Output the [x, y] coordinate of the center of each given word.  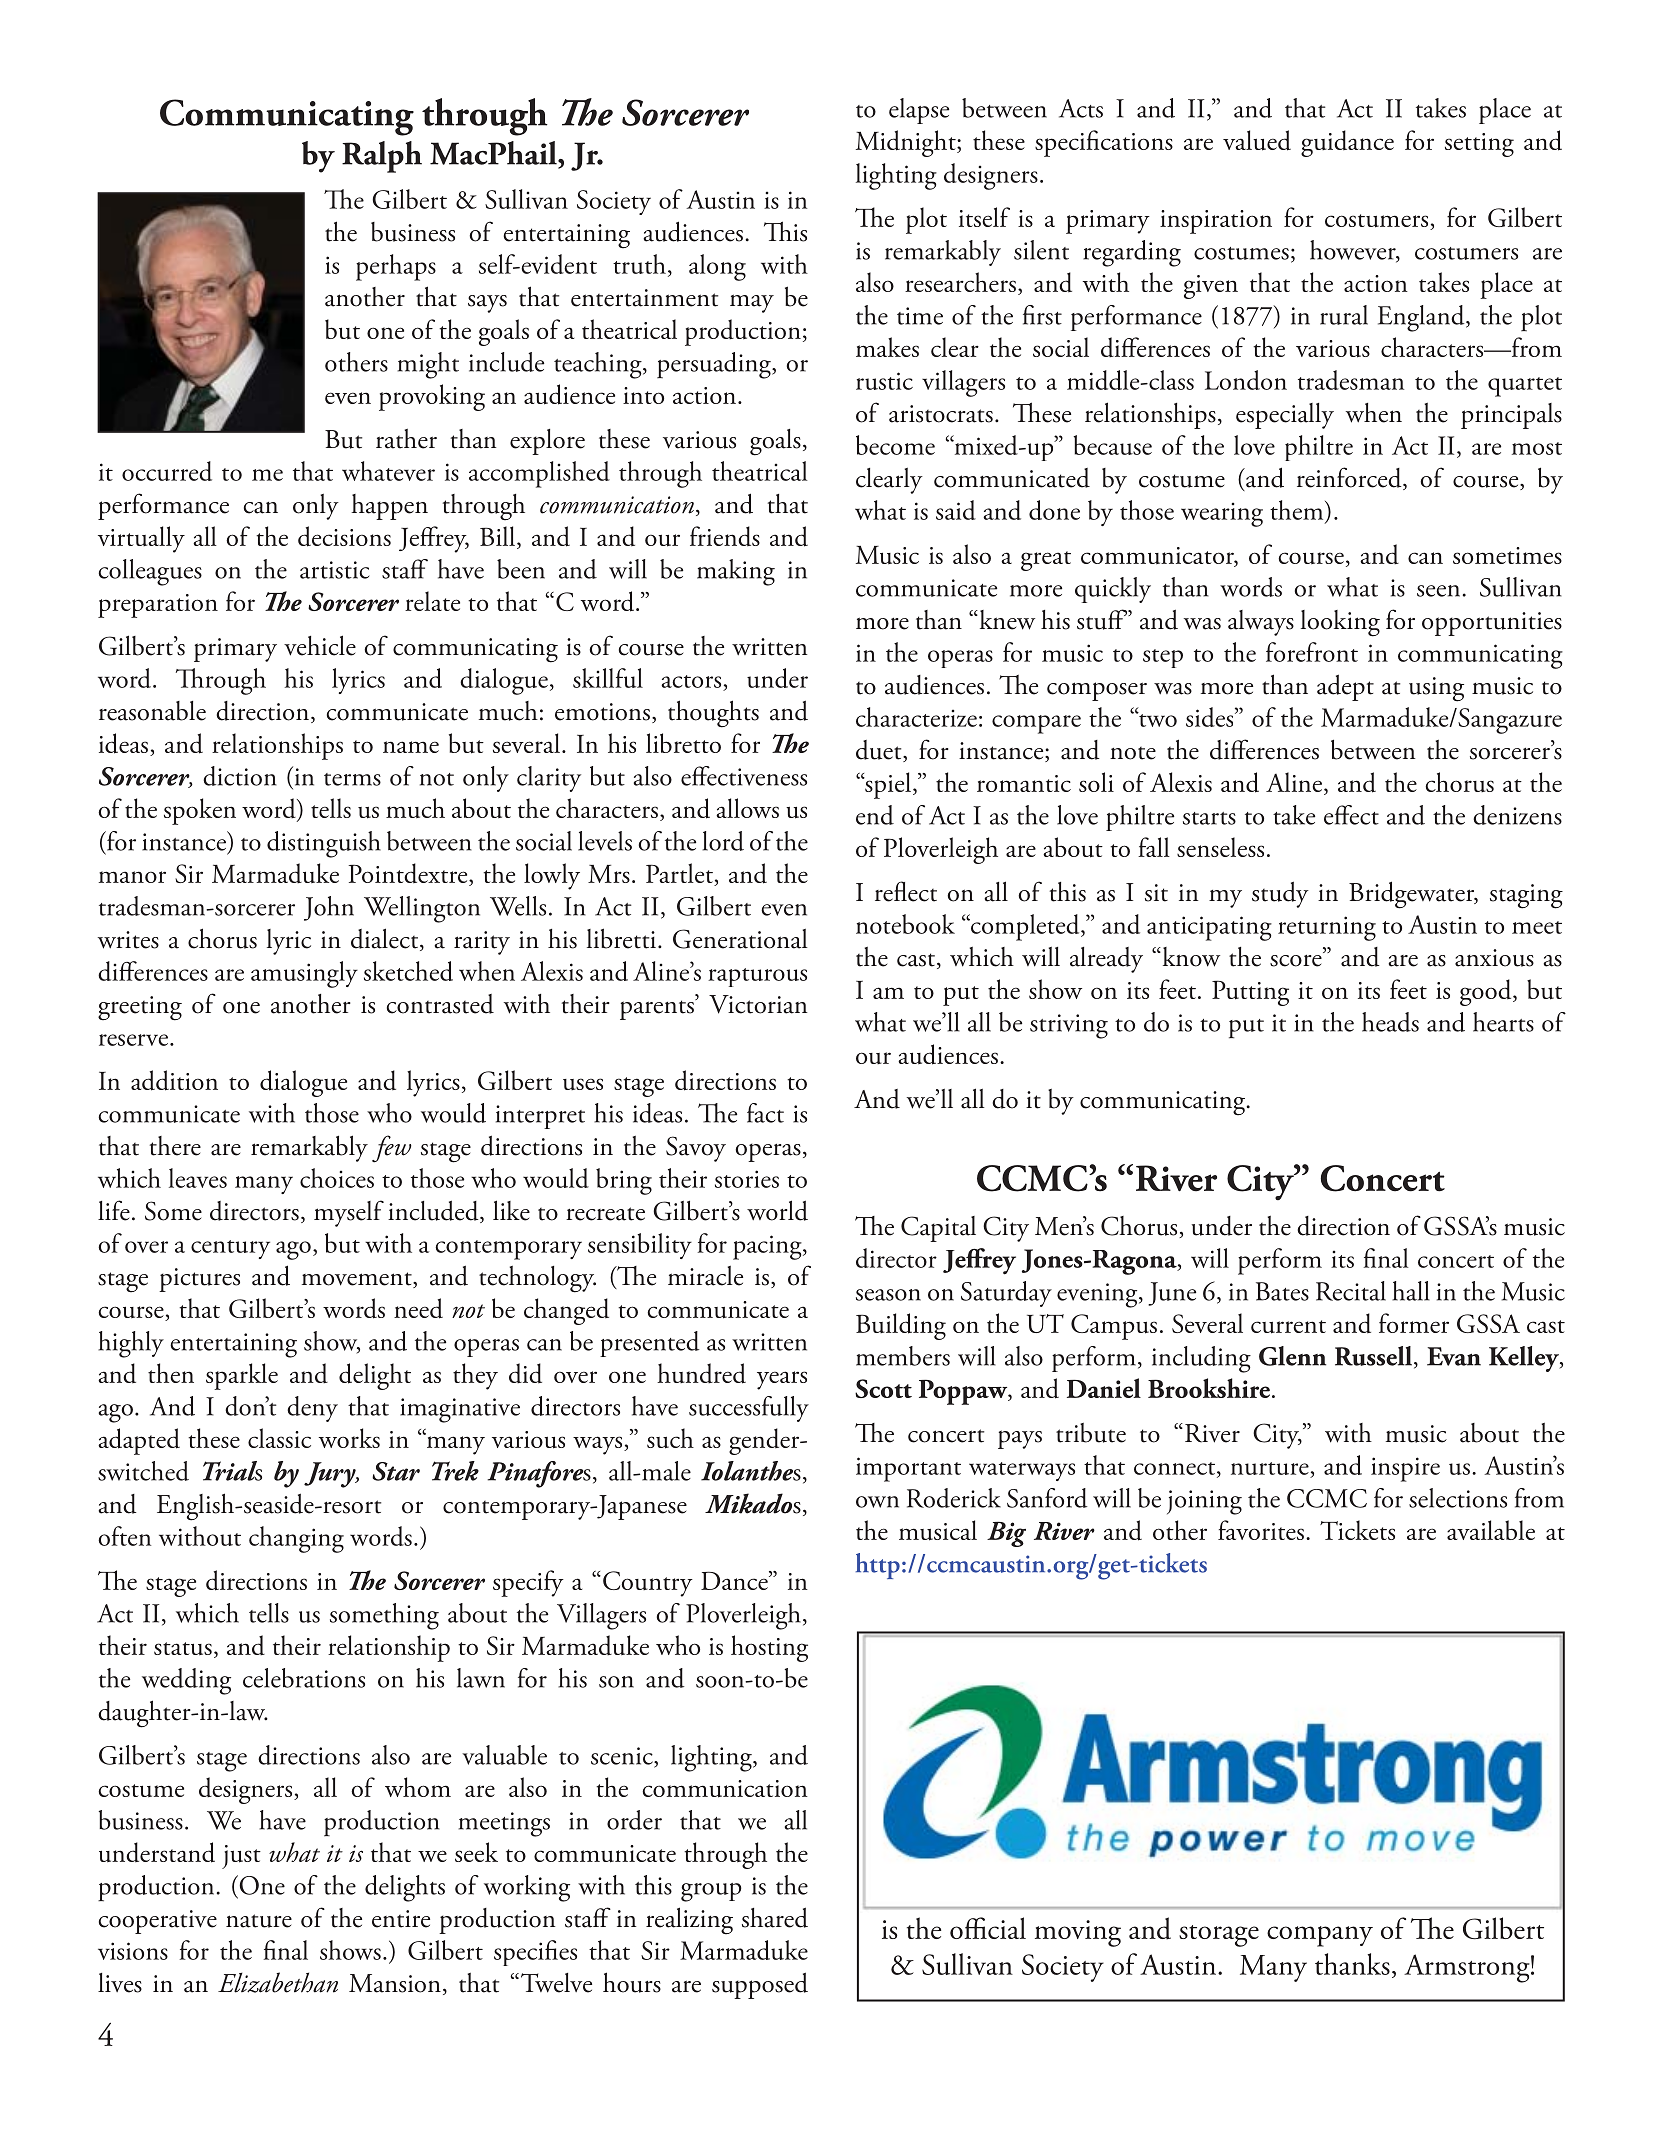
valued [1257, 140]
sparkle [242, 1376]
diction [240, 776]
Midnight [907, 143]
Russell [1373, 1356]
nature [259, 1921]
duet [880, 751]
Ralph [382, 157]
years [782, 1380]
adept [1345, 687]
